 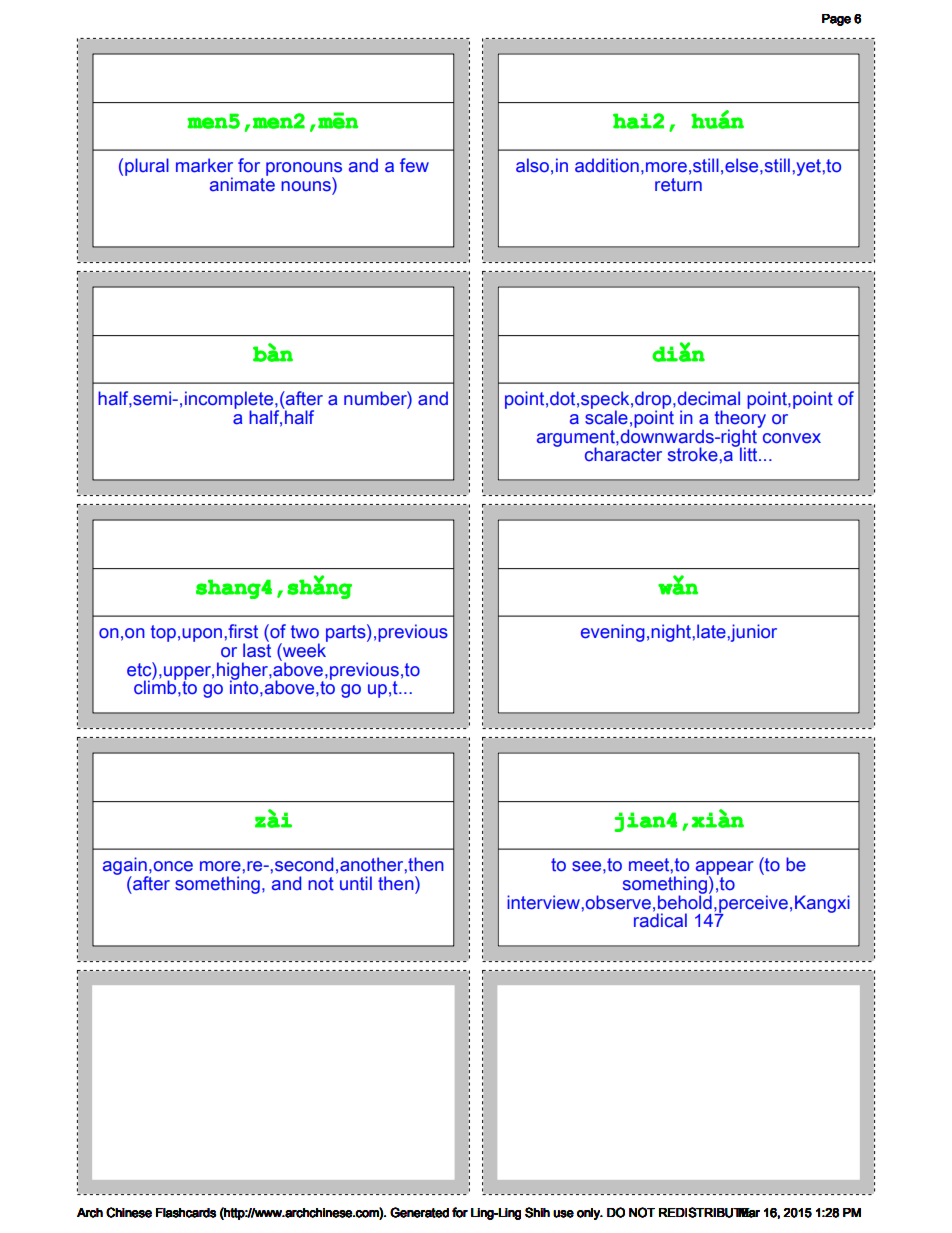 I want to click on convex, so click(x=792, y=438).
